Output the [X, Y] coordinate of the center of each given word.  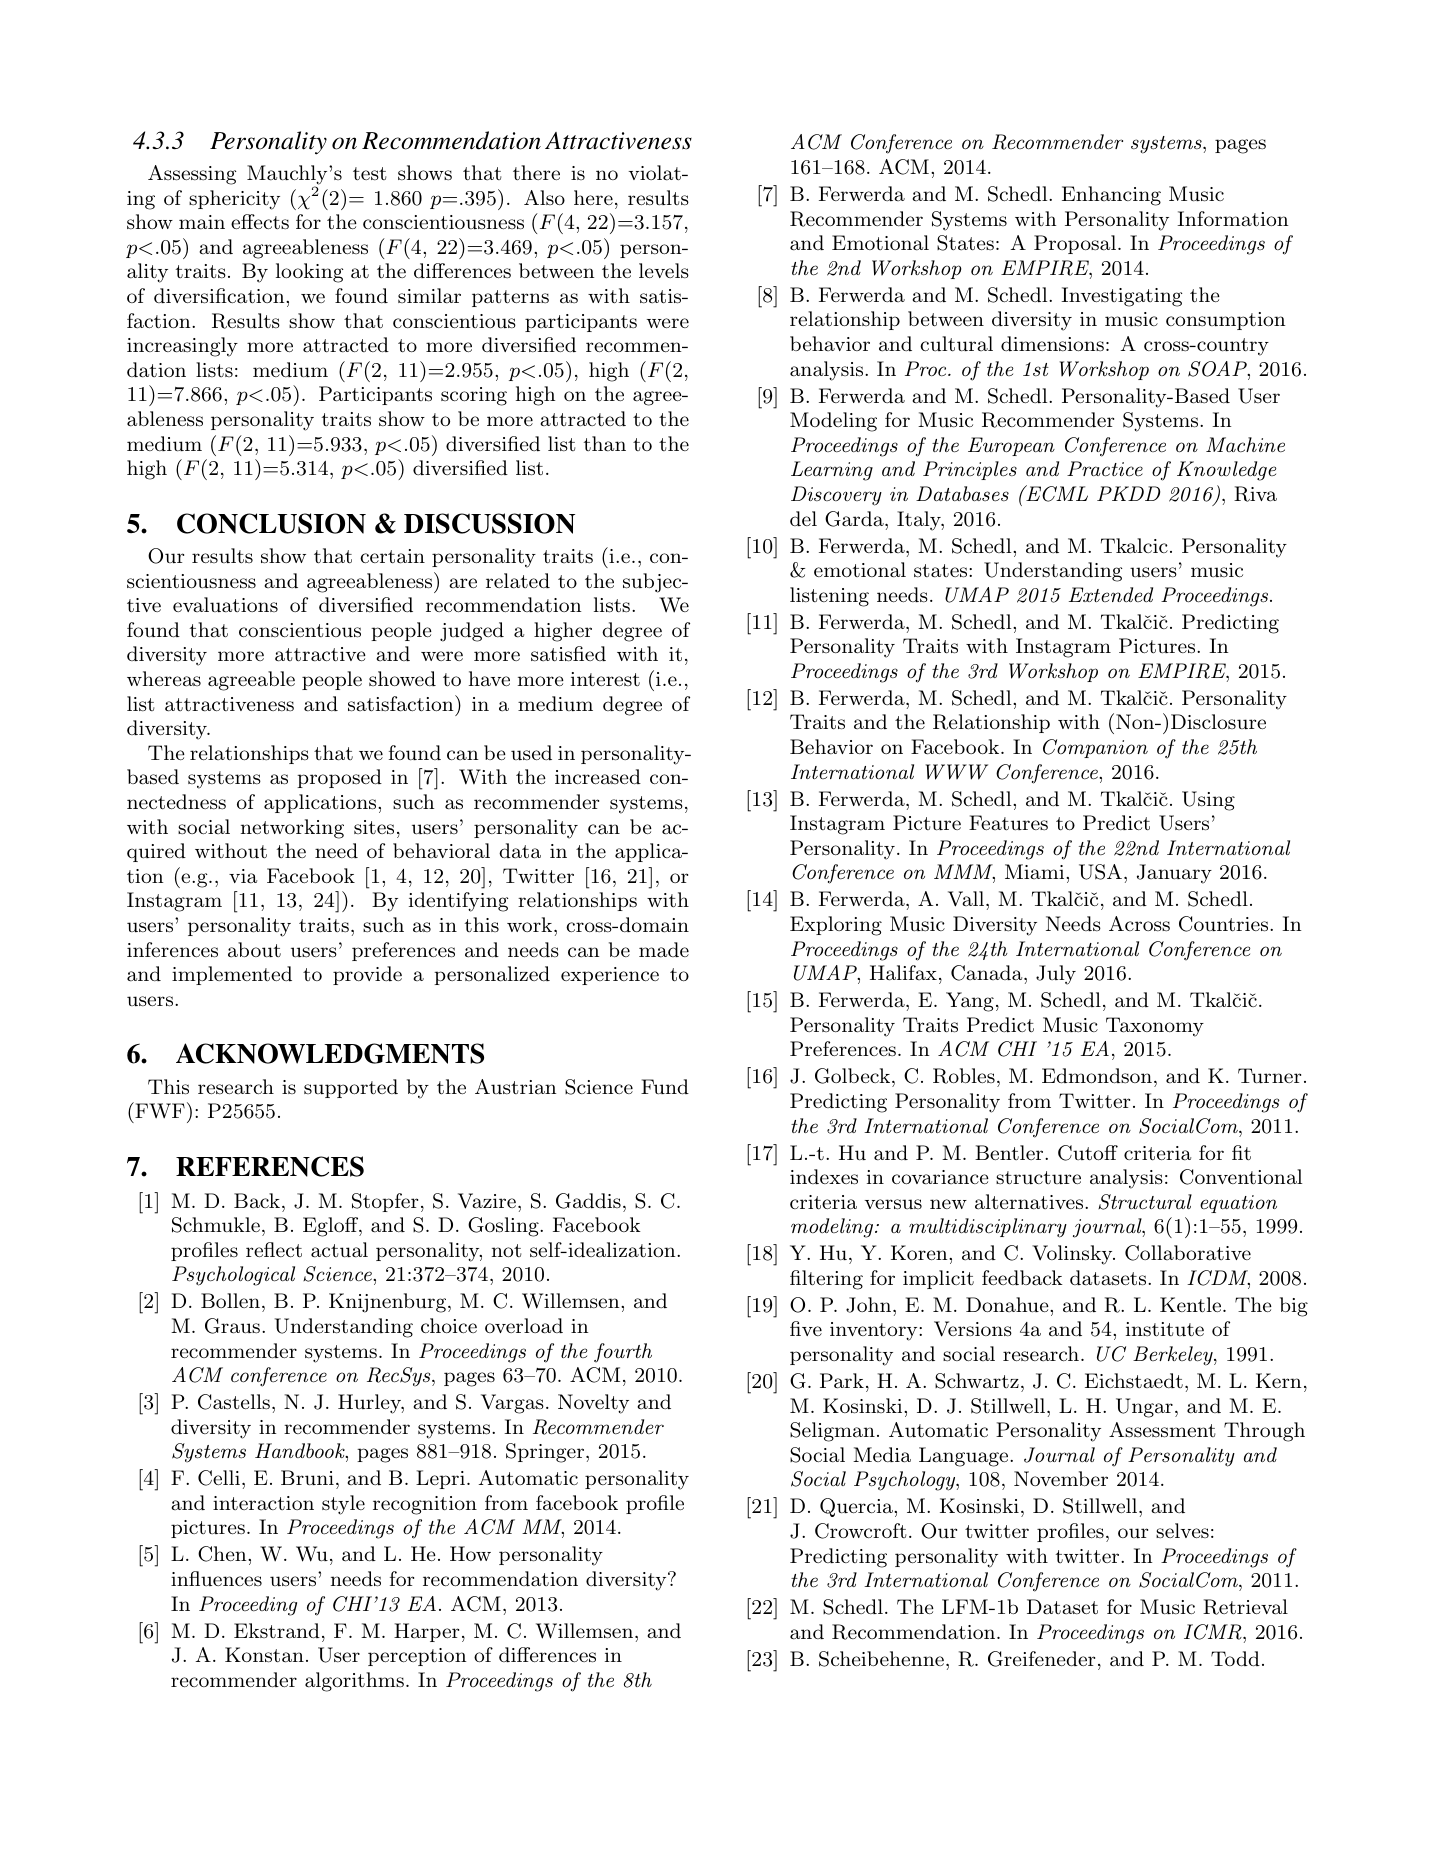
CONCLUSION [271, 523]
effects [260, 222]
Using [1208, 801]
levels [664, 270]
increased [598, 777]
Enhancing [1111, 196]
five [806, 1328]
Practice [1105, 469]
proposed [339, 778]
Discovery [836, 496]
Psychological [233, 1276]
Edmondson [1097, 1076]
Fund [665, 1087]
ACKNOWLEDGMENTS [330, 1053]
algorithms [354, 1682]
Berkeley [1174, 1356]
